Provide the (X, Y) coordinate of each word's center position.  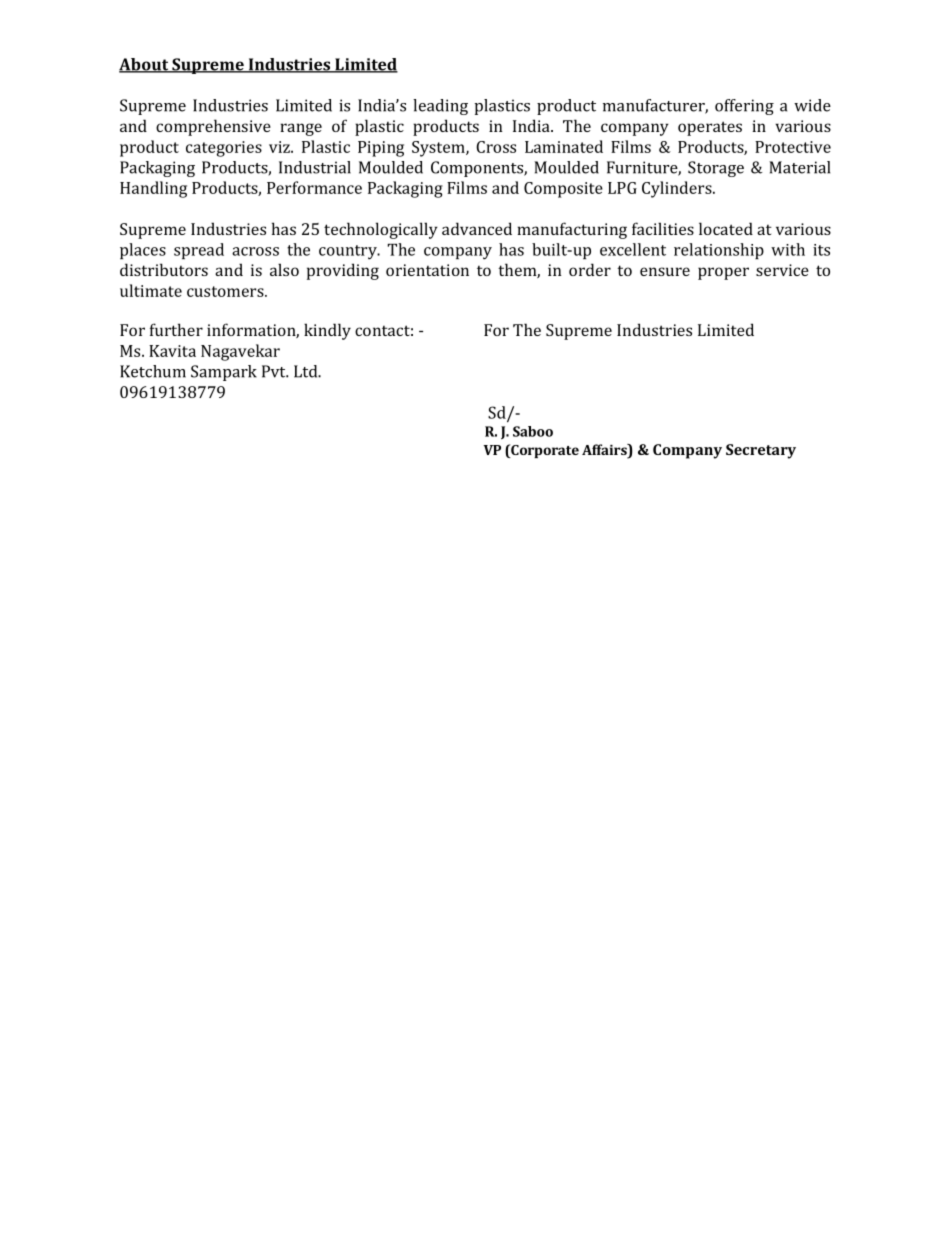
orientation (427, 270)
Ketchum (153, 371)
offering (744, 107)
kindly (327, 331)
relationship (719, 251)
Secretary (761, 451)
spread (199, 251)
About (145, 65)
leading (440, 107)
